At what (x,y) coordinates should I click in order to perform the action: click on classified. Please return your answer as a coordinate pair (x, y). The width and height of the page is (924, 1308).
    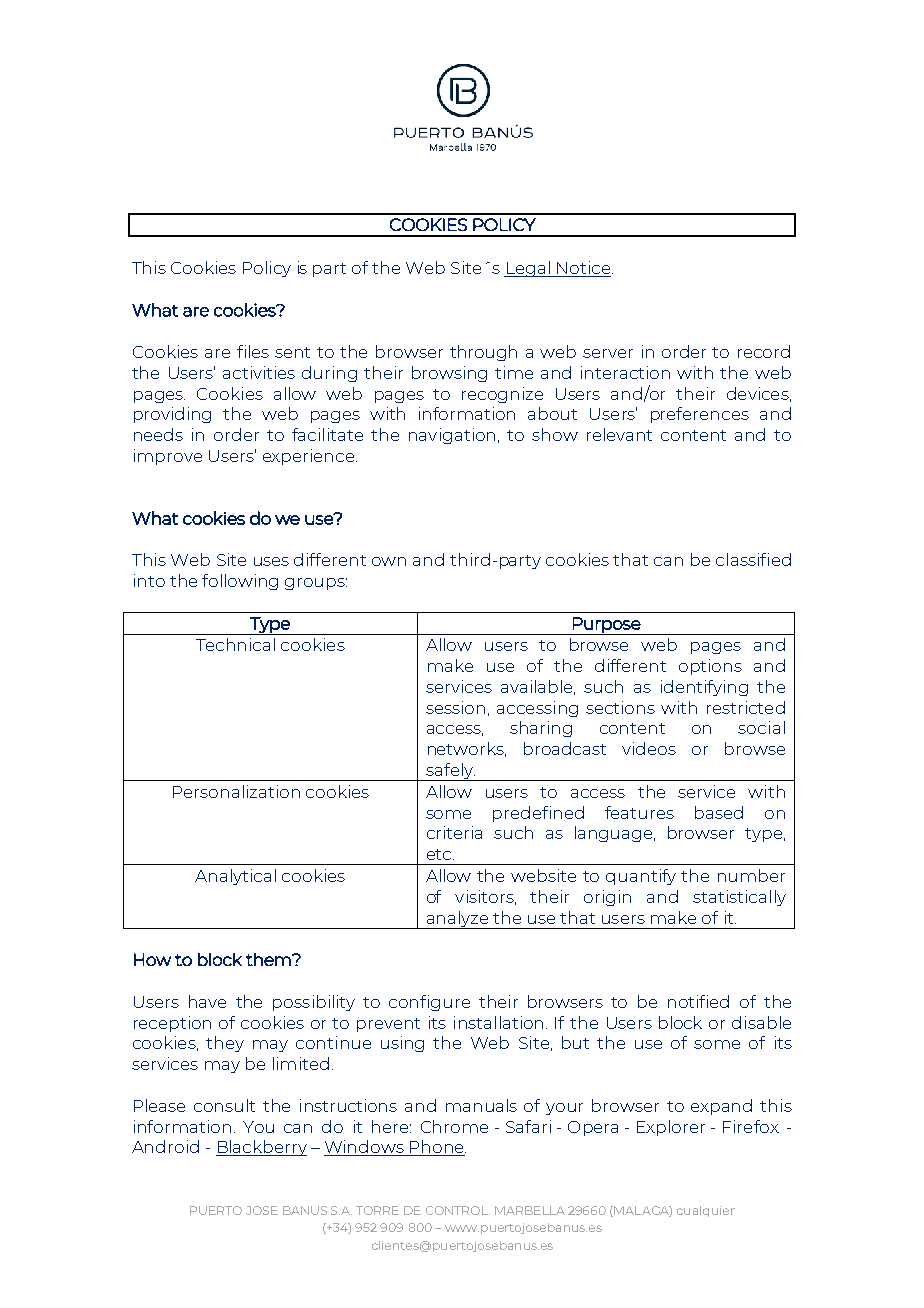
    Looking at the image, I should click on (753, 559).
